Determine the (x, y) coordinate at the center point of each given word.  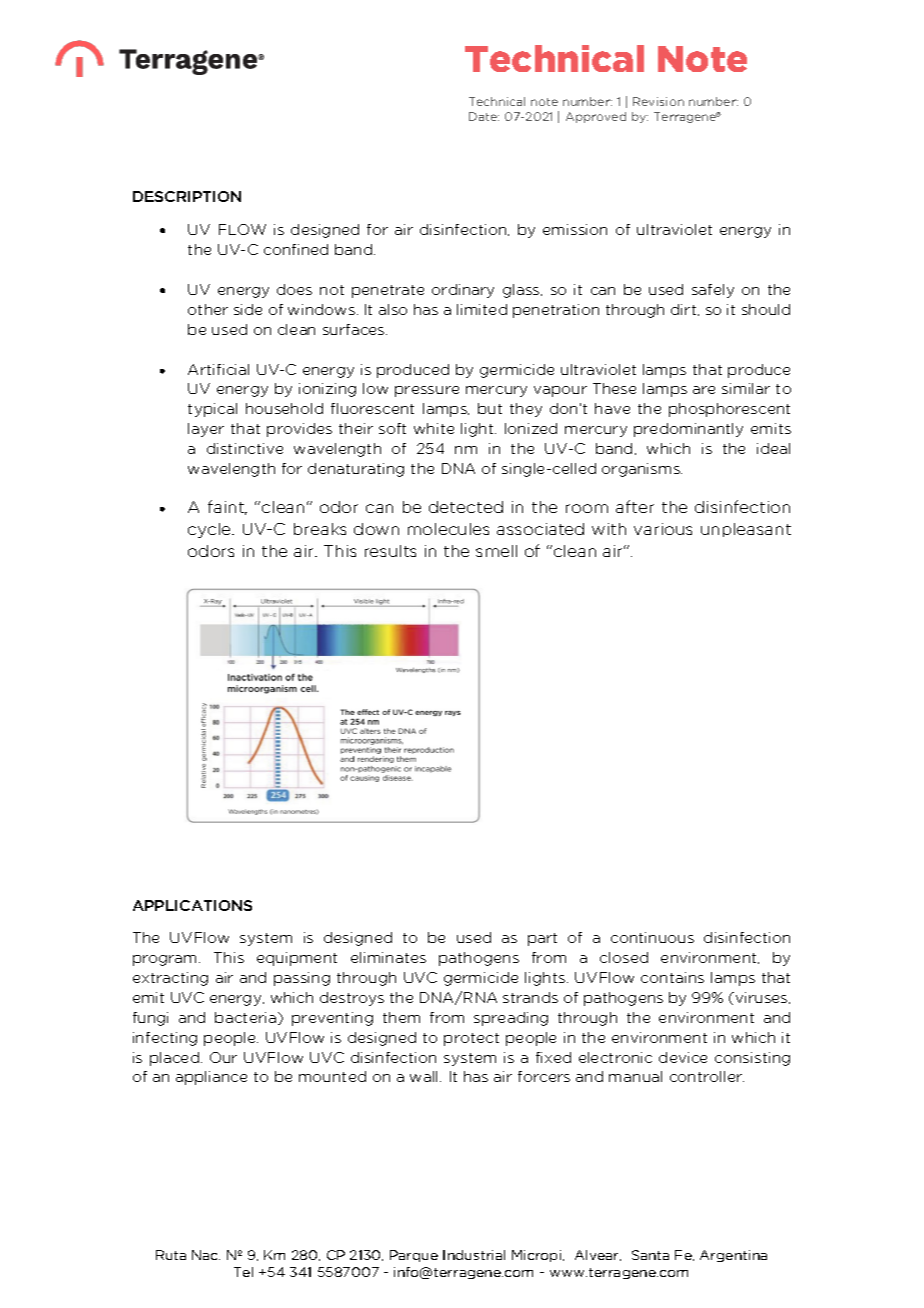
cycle (210, 530)
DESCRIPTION (187, 196)
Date (484, 116)
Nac (206, 1255)
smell (496, 551)
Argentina (733, 1256)
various (663, 529)
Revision (658, 101)
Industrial (474, 1255)
